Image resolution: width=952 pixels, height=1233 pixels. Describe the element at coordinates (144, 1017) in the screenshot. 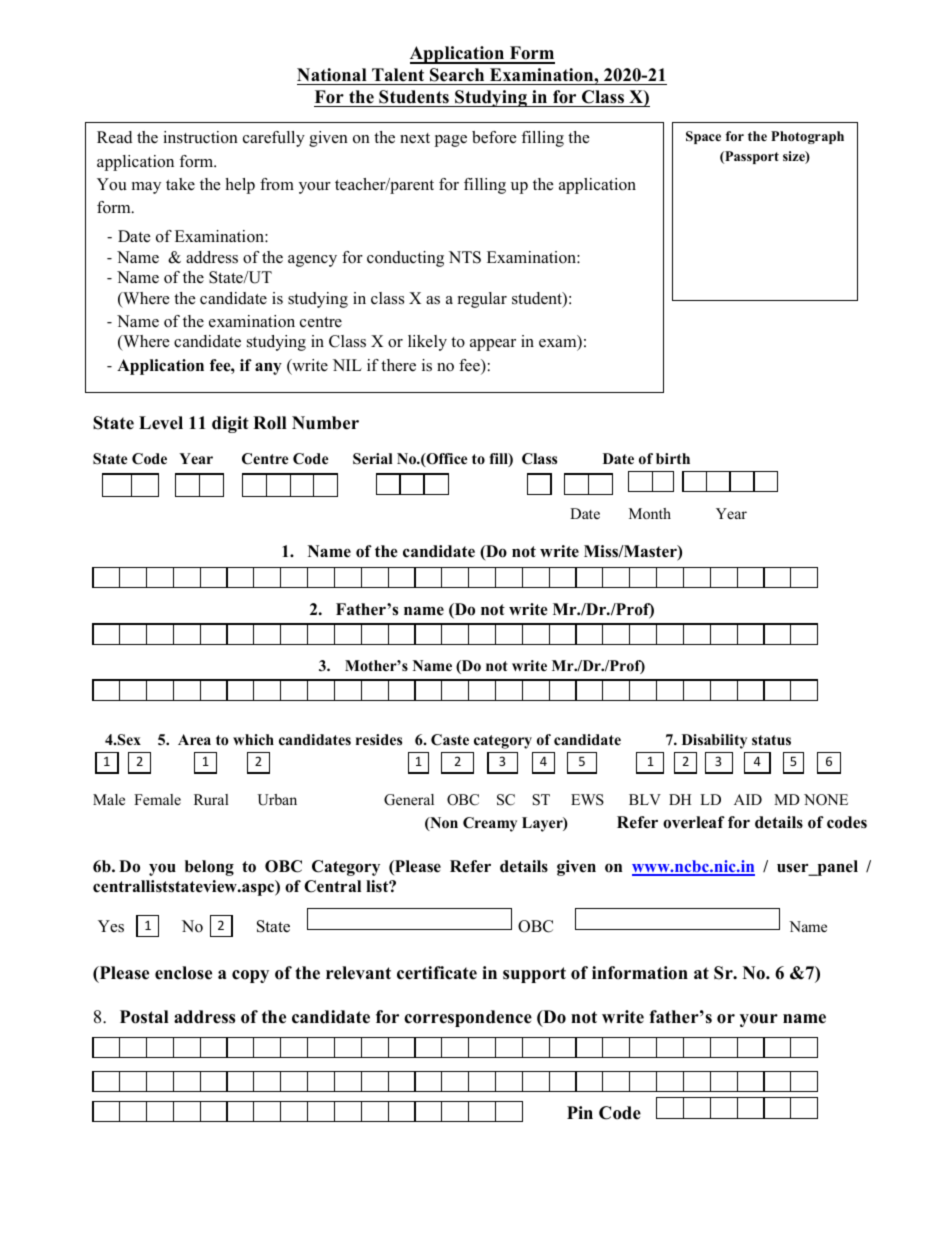

I see `Postal` at that location.
